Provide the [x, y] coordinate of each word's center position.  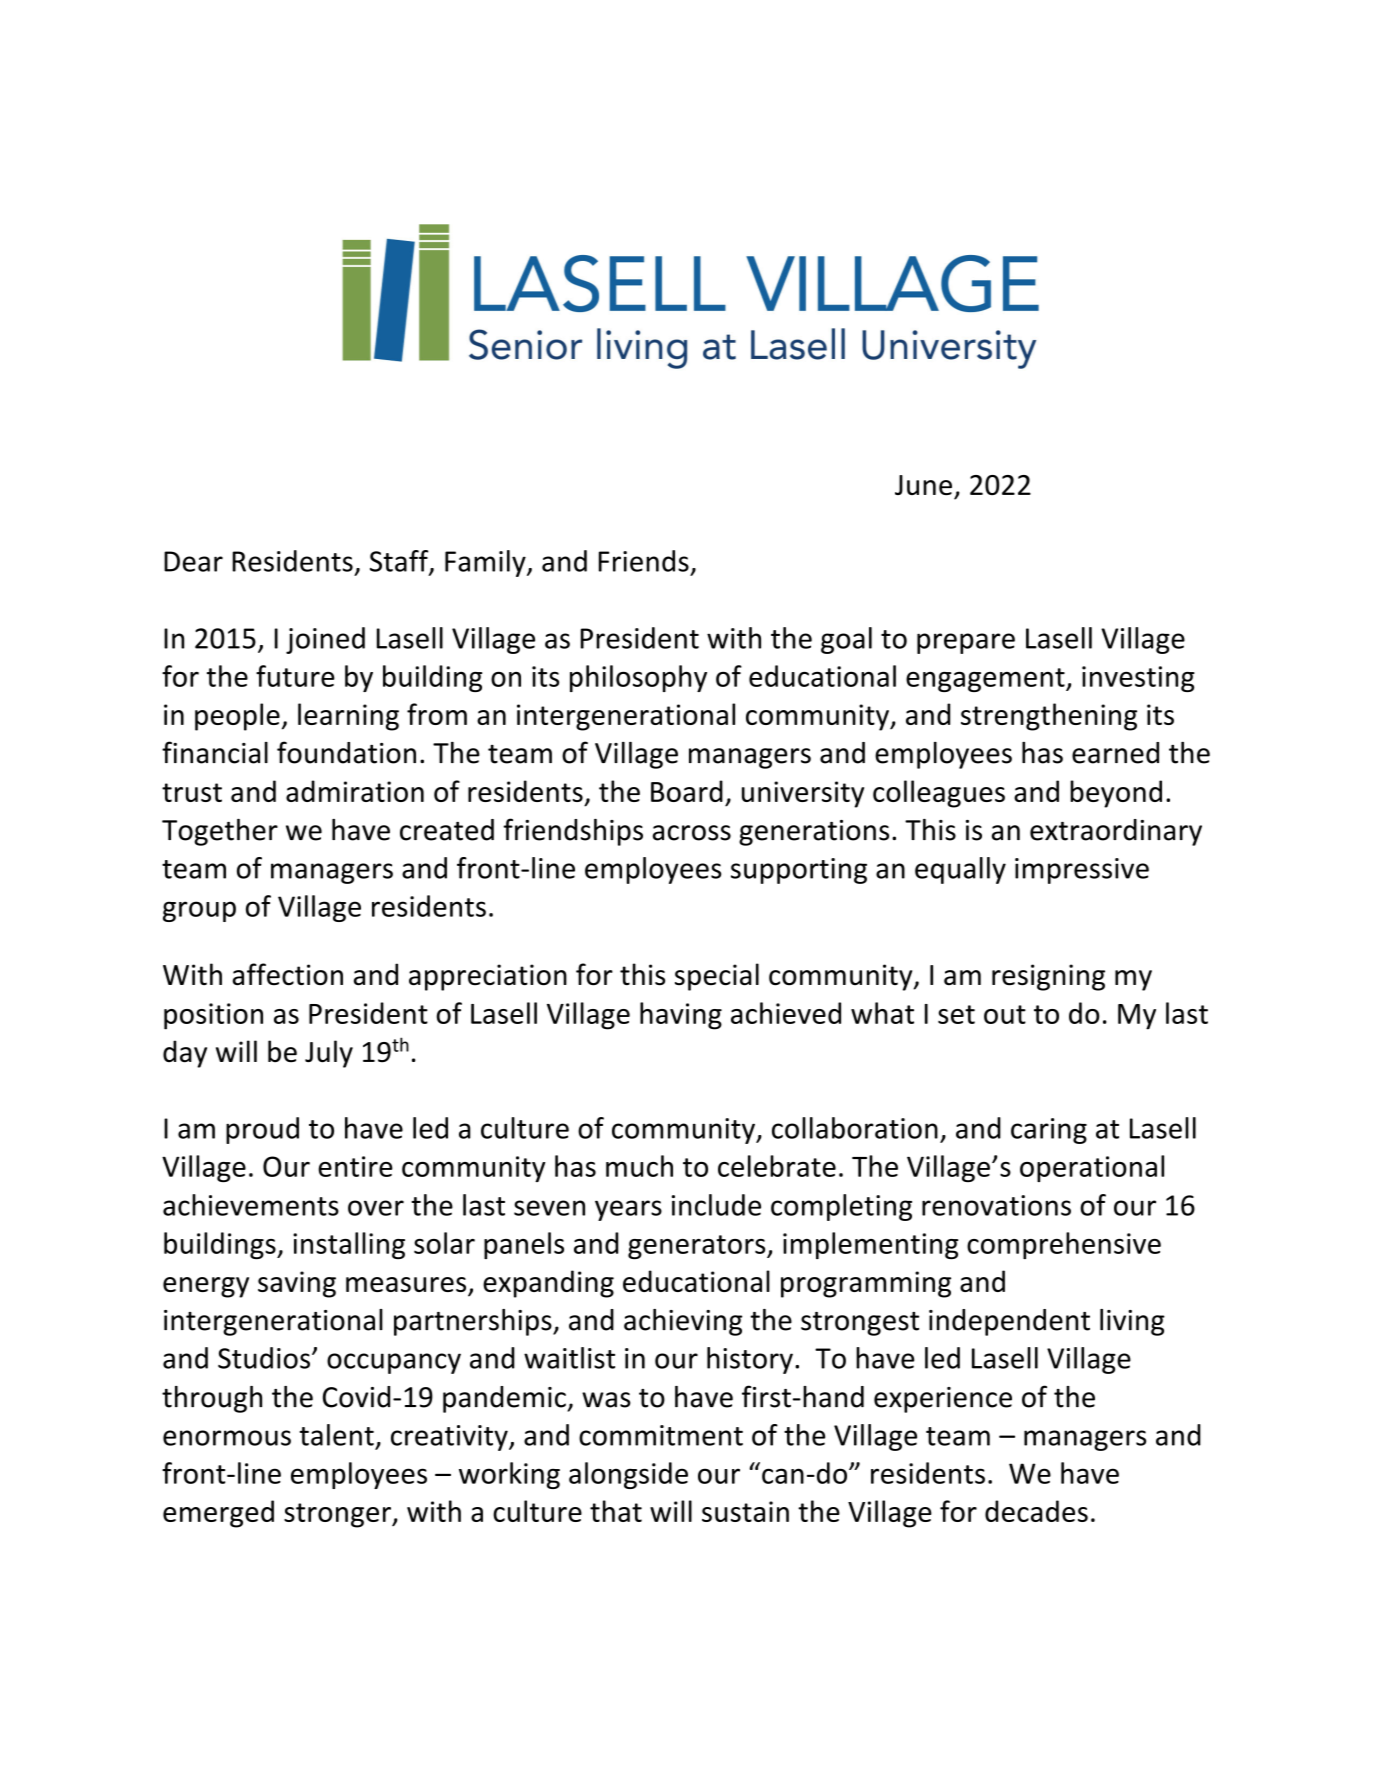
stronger [338, 1515]
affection [288, 974]
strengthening [1049, 717]
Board [687, 791]
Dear [193, 561]
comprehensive [1064, 1245]
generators [698, 1247]
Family [486, 563]
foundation [346, 752]
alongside [628, 1475]
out [1005, 1014]
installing [349, 1245]
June [923, 485]
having [681, 1016]
